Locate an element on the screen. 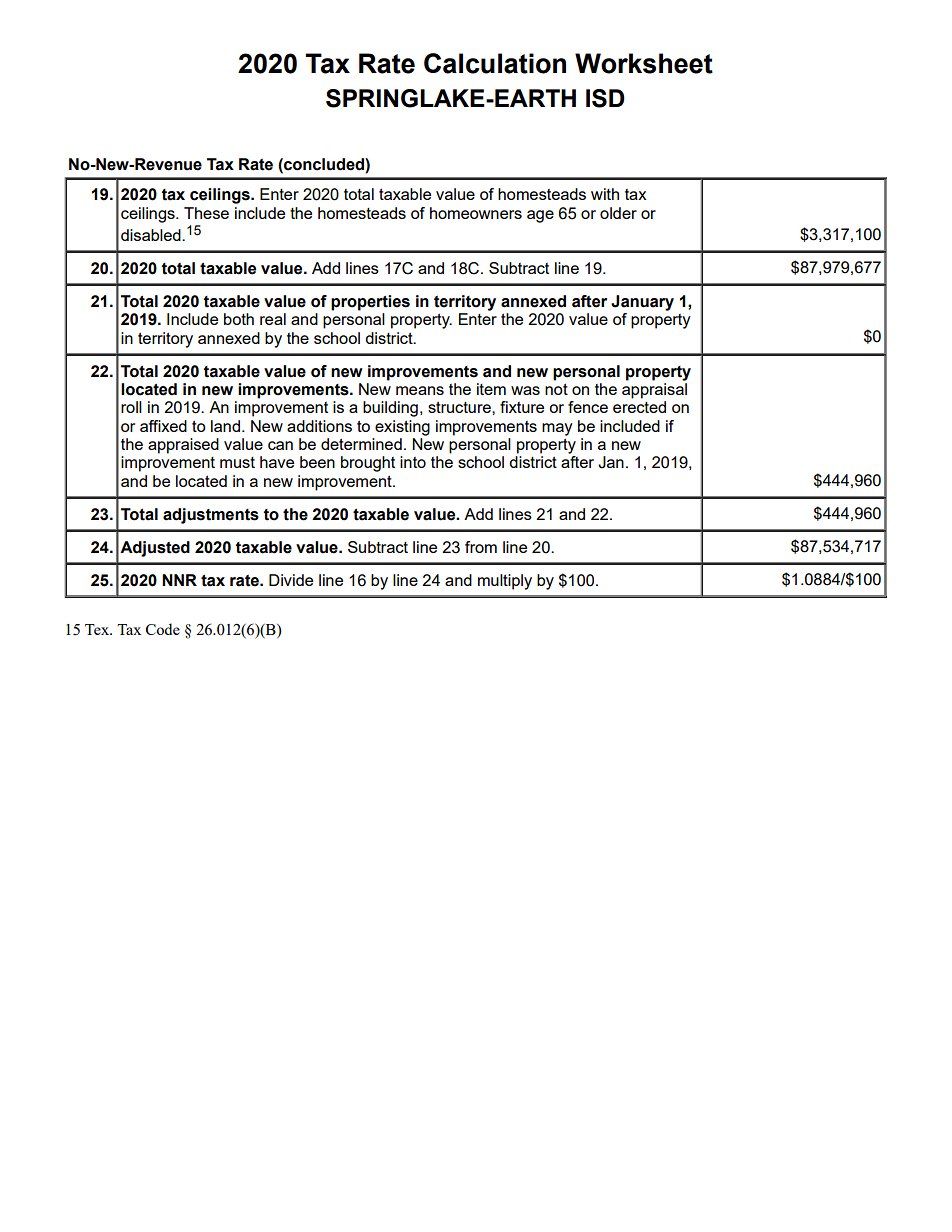  disabled is located at coordinates (152, 235).
